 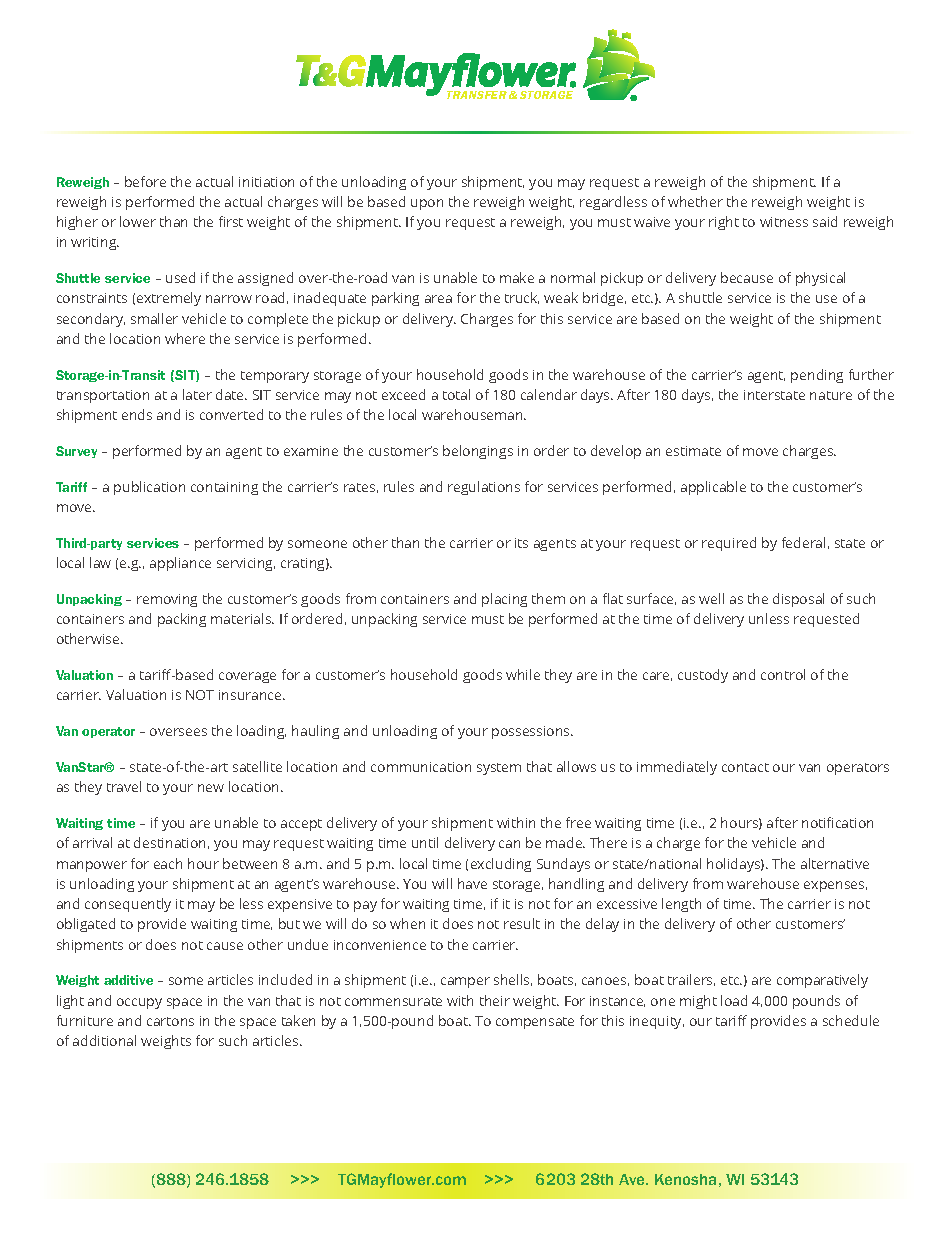 What do you see at coordinates (695, 201) in the screenshot?
I see `whether` at bounding box center [695, 201].
